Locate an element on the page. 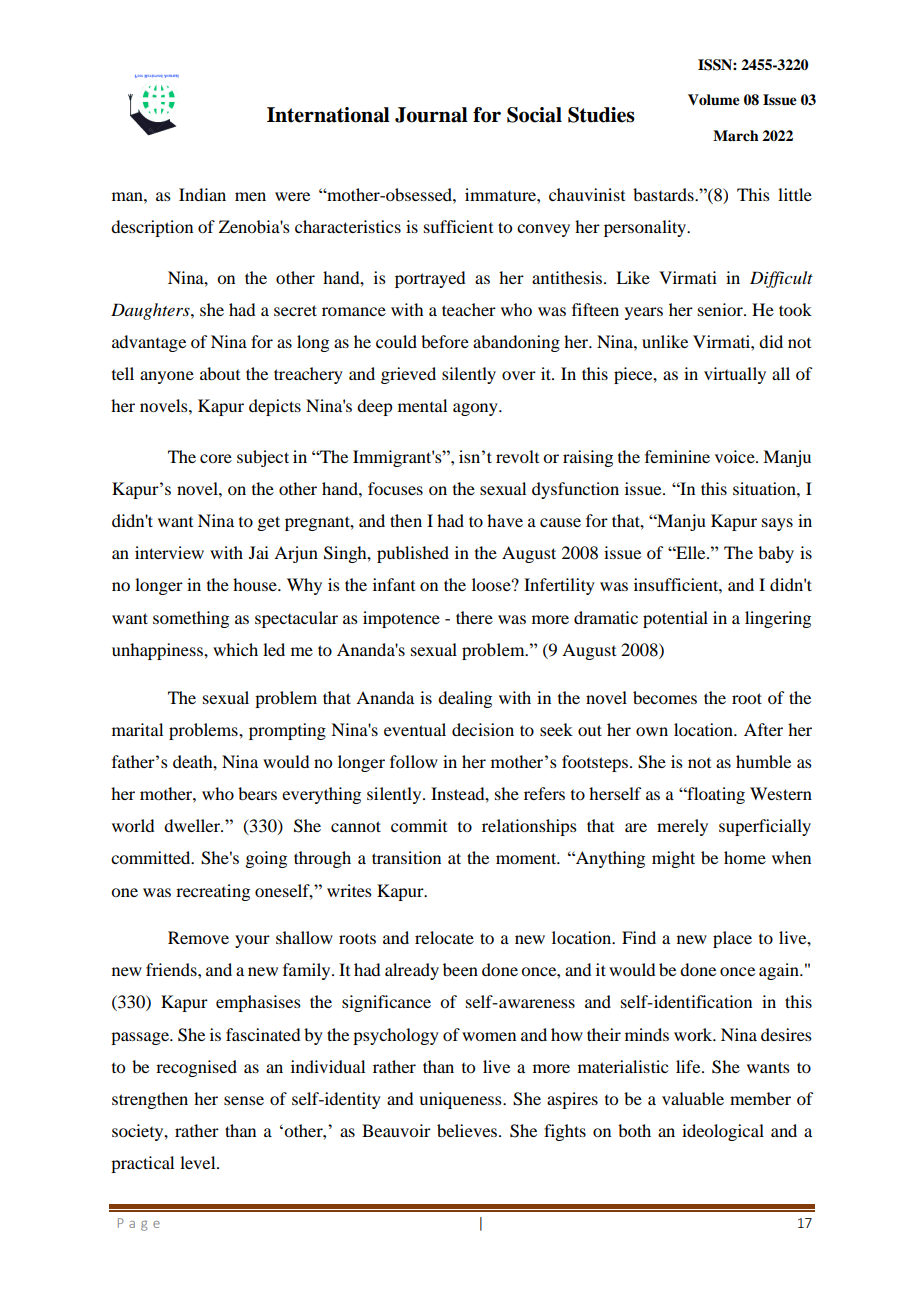 The height and width of the image is (1308, 924). Journal is located at coordinates (431, 115).
